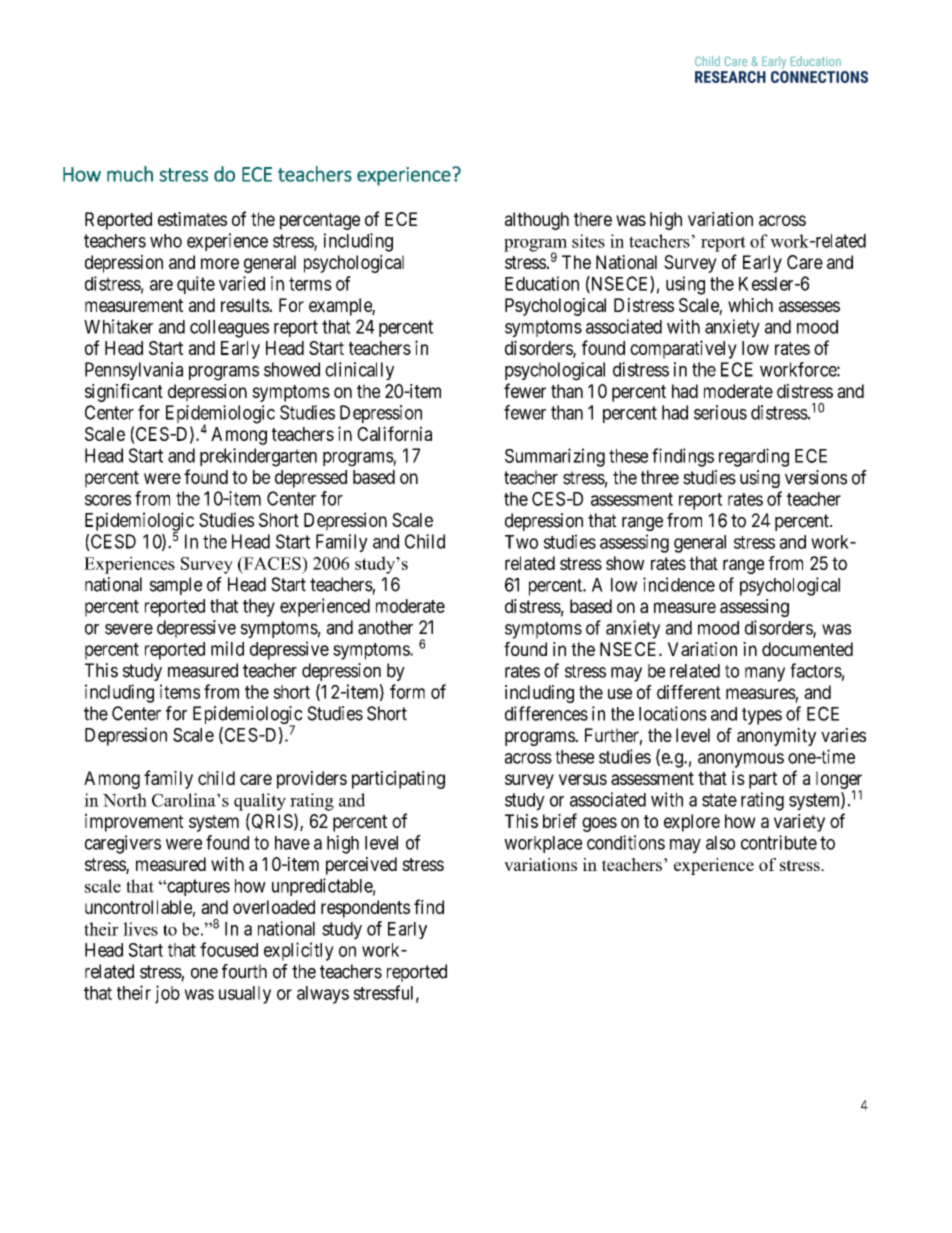 The height and width of the document is (1233, 952). Describe the element at coordinates (521, 542) in the document. I see `Two` at that location.
